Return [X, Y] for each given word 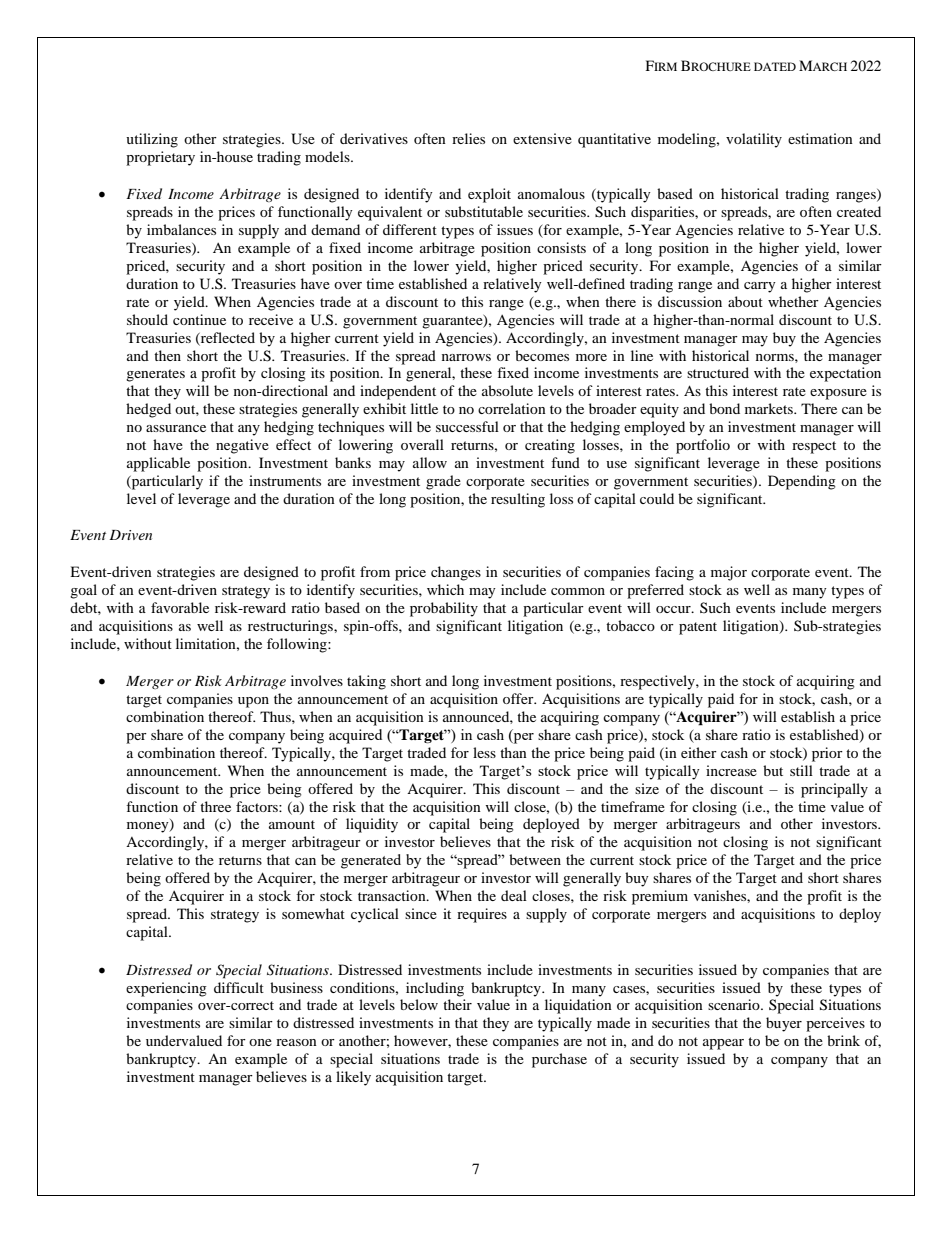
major [729, 573]
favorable [180, 607]
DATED [775, 66]
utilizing [152, 140]
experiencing [166, 989]
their [457, 1004]
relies [468, 138]
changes [456, 573]
